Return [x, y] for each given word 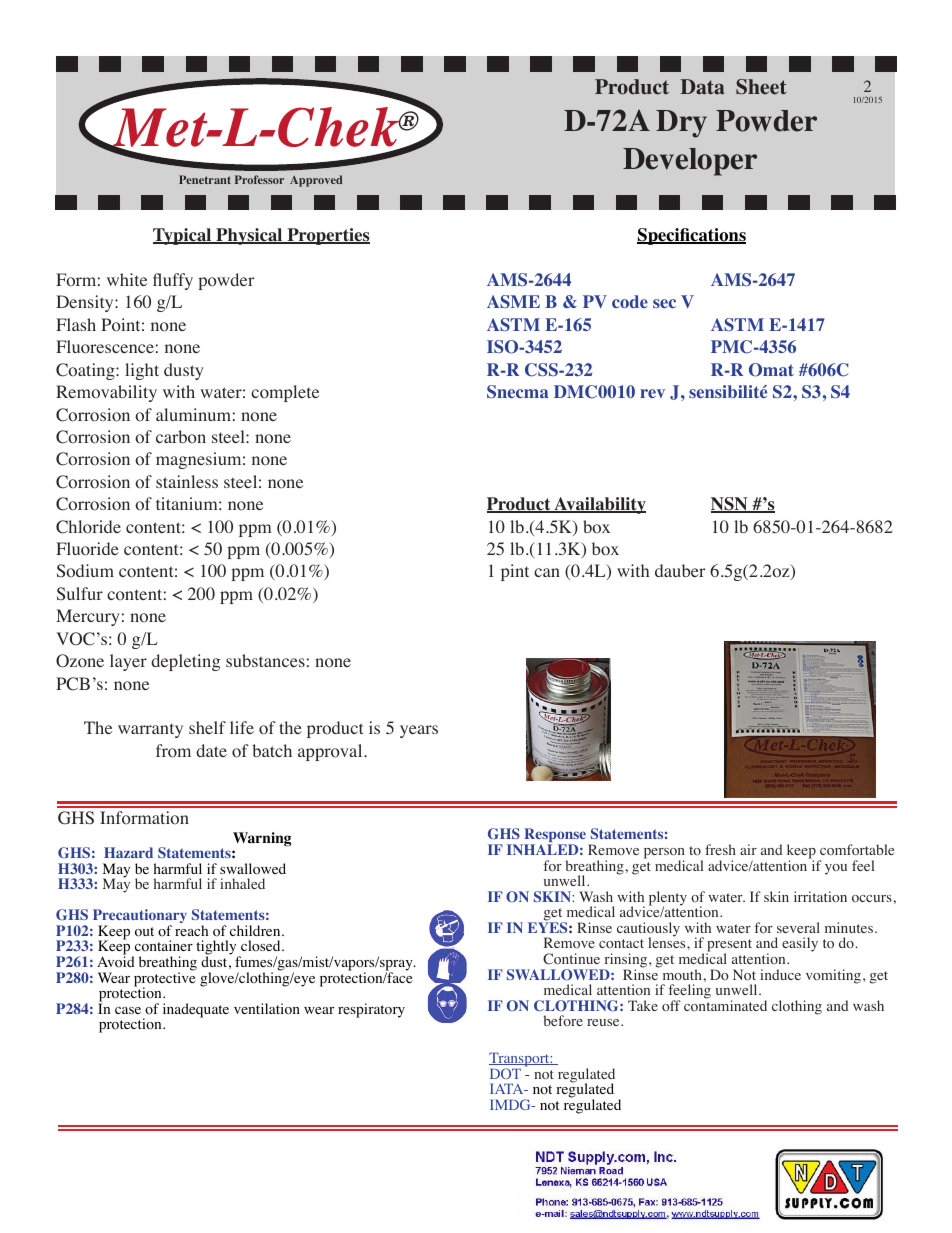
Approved [316, 181]
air [748, 849]
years [419, 731]
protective [164, 979]
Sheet [761, 87]
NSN [730, 505]
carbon [181, 437]
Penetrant [205, 179]
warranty [150, 730]
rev [652, 393]
